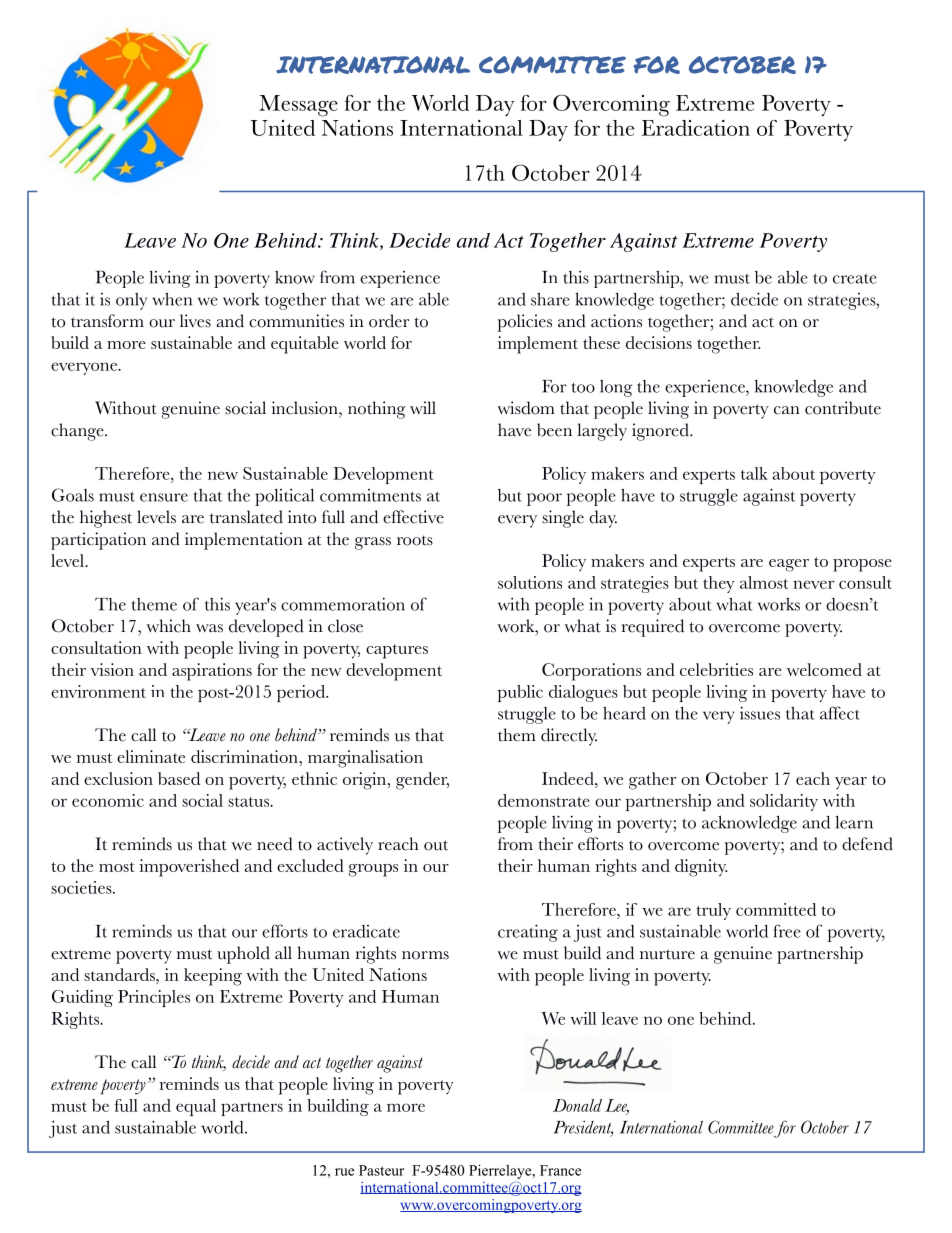 This screenshot has width=952, height=1233. Describe the element at coordinates (583, 1128) in the screenshot. I see `President` at that location.
